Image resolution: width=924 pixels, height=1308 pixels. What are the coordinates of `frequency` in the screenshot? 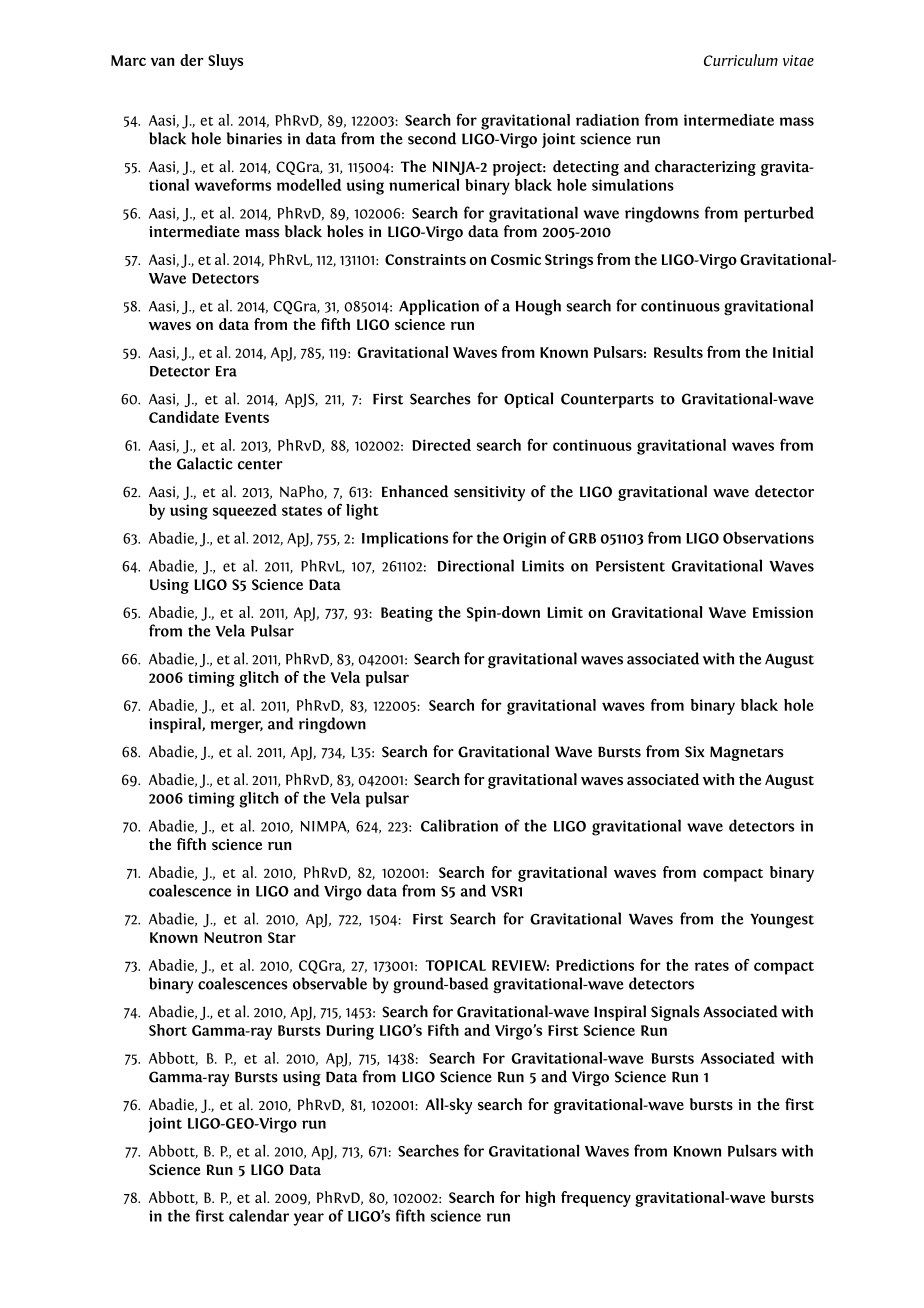 It's located at (596, 1199).
